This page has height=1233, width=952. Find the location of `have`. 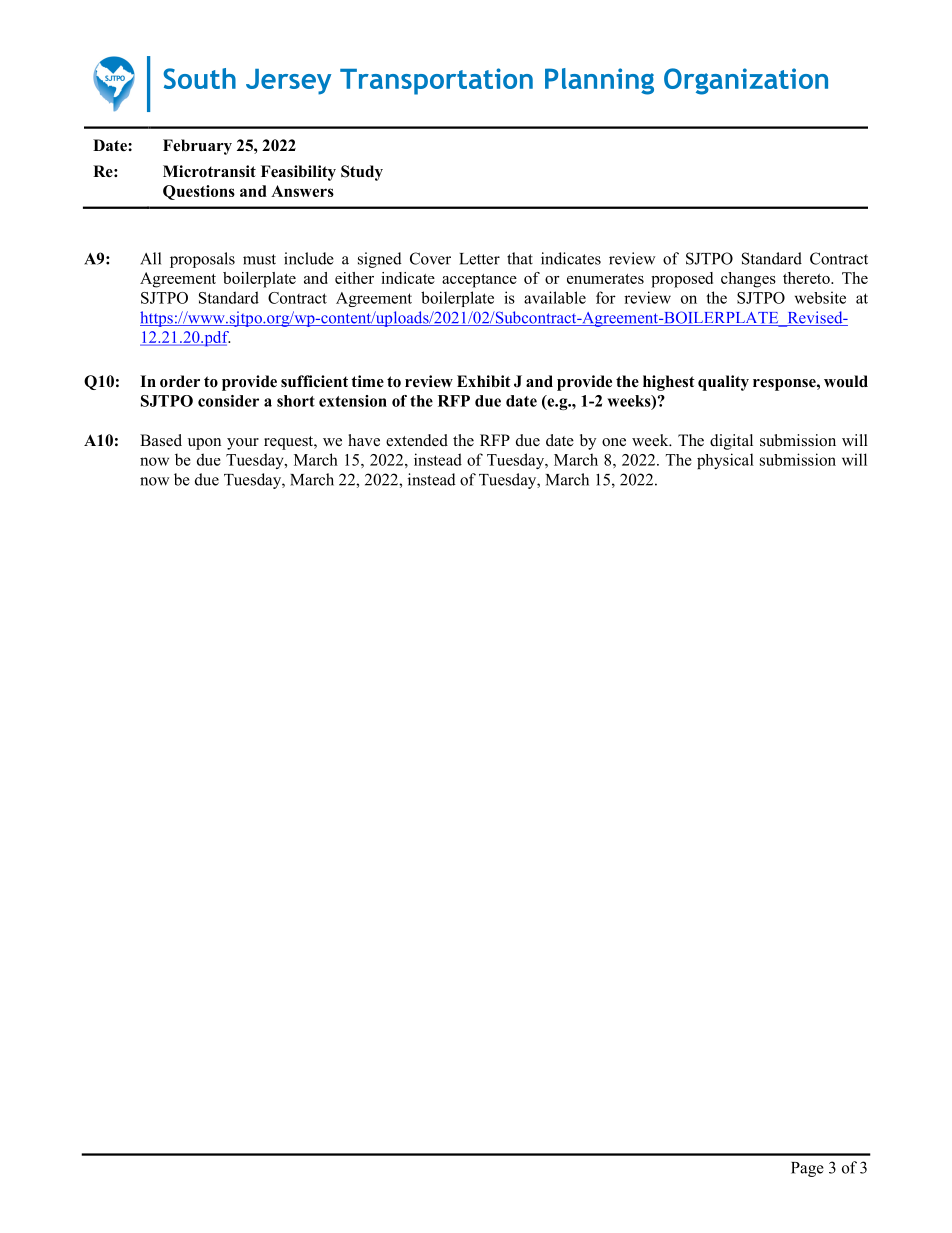

have is located at coordinates (364, 440).
